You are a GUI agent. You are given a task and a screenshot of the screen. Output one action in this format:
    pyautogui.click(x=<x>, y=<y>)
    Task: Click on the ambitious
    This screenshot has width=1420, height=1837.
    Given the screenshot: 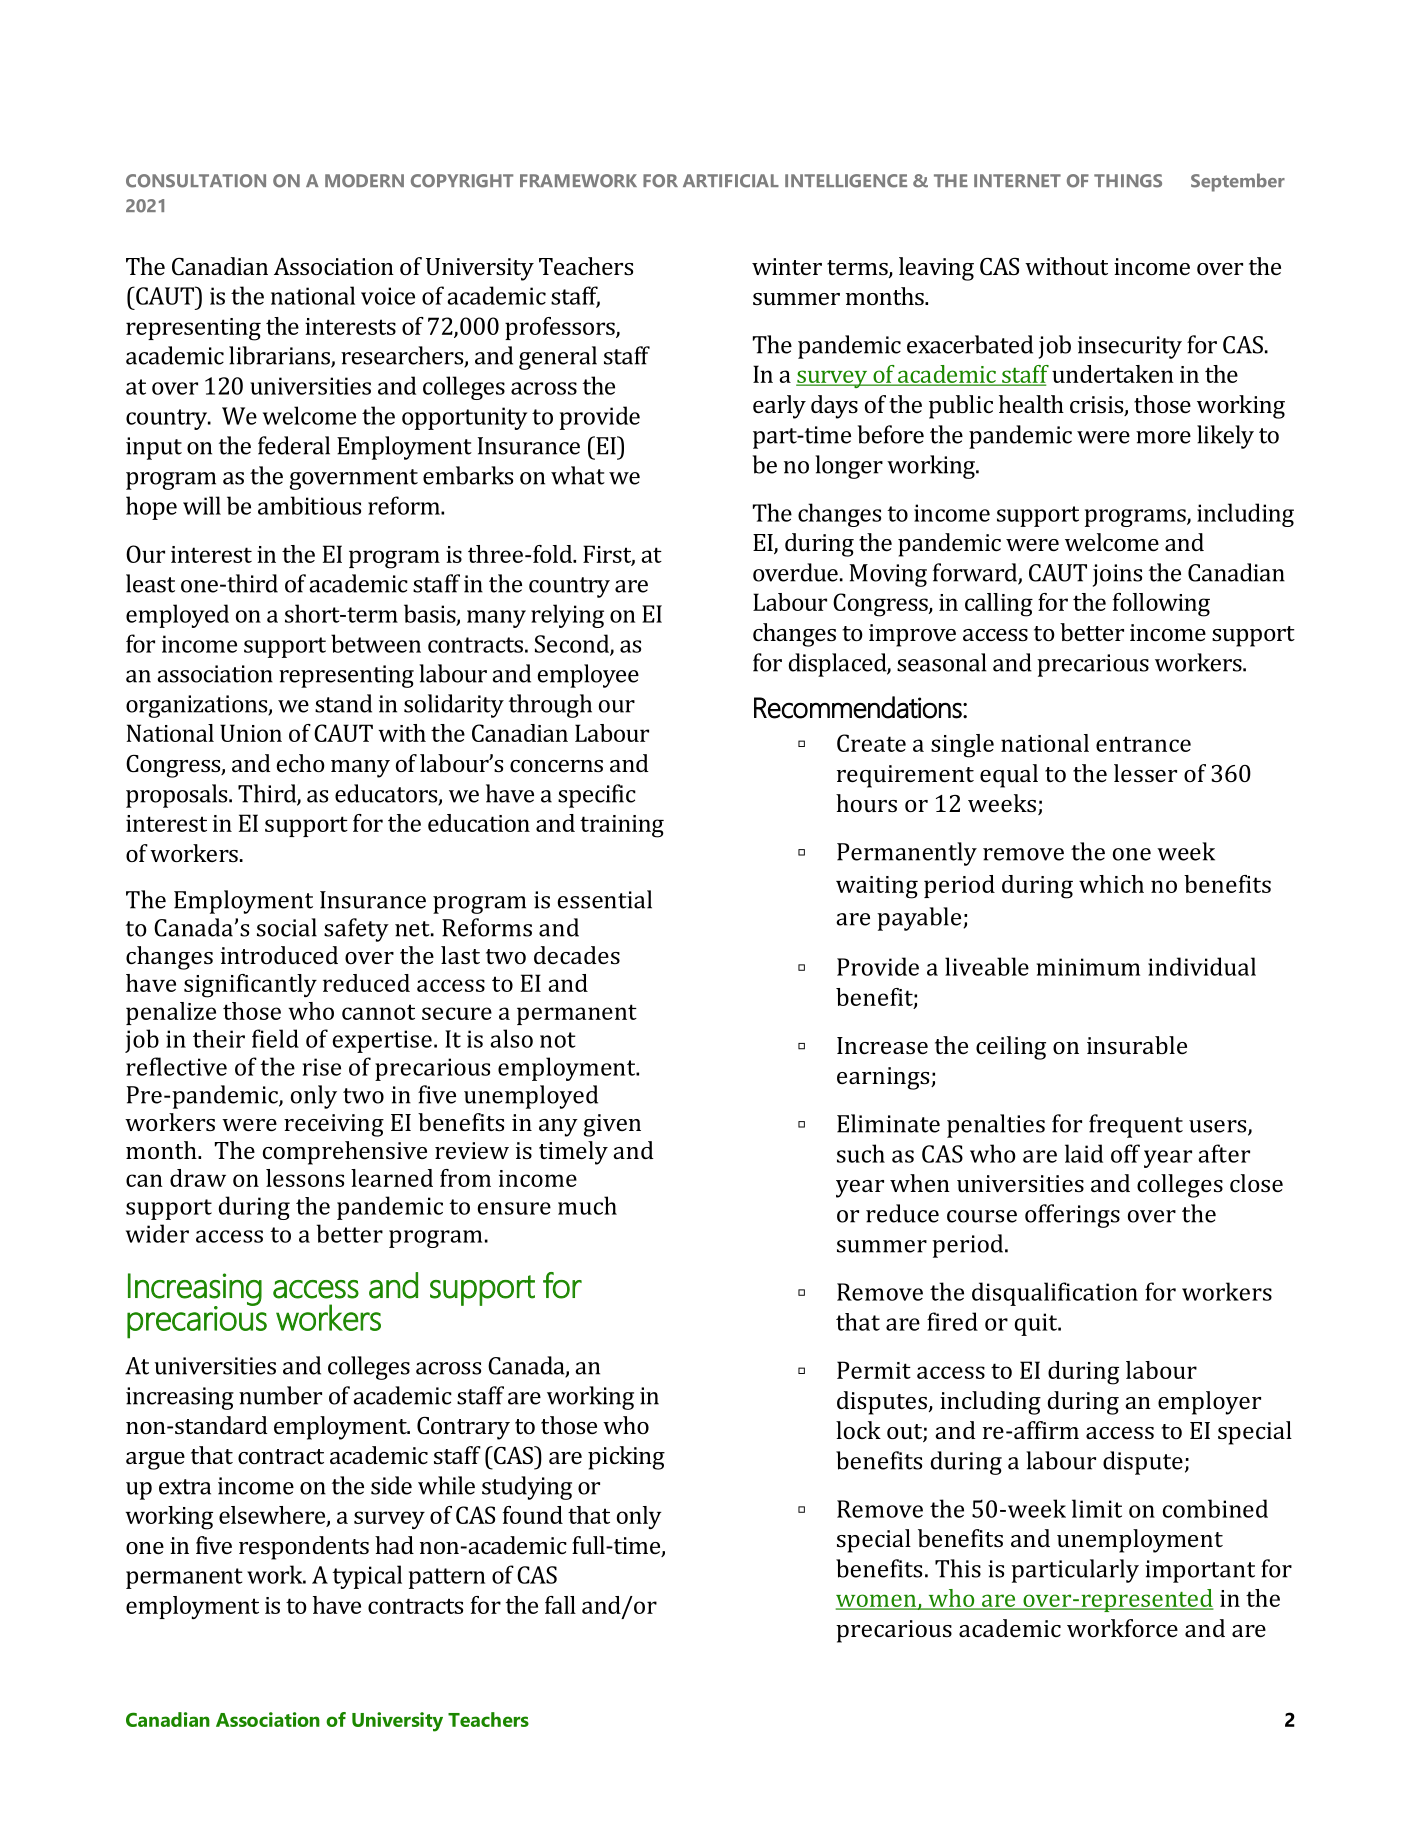 What is the action you would take?
    pyautogui.click(x=309, y=505)
